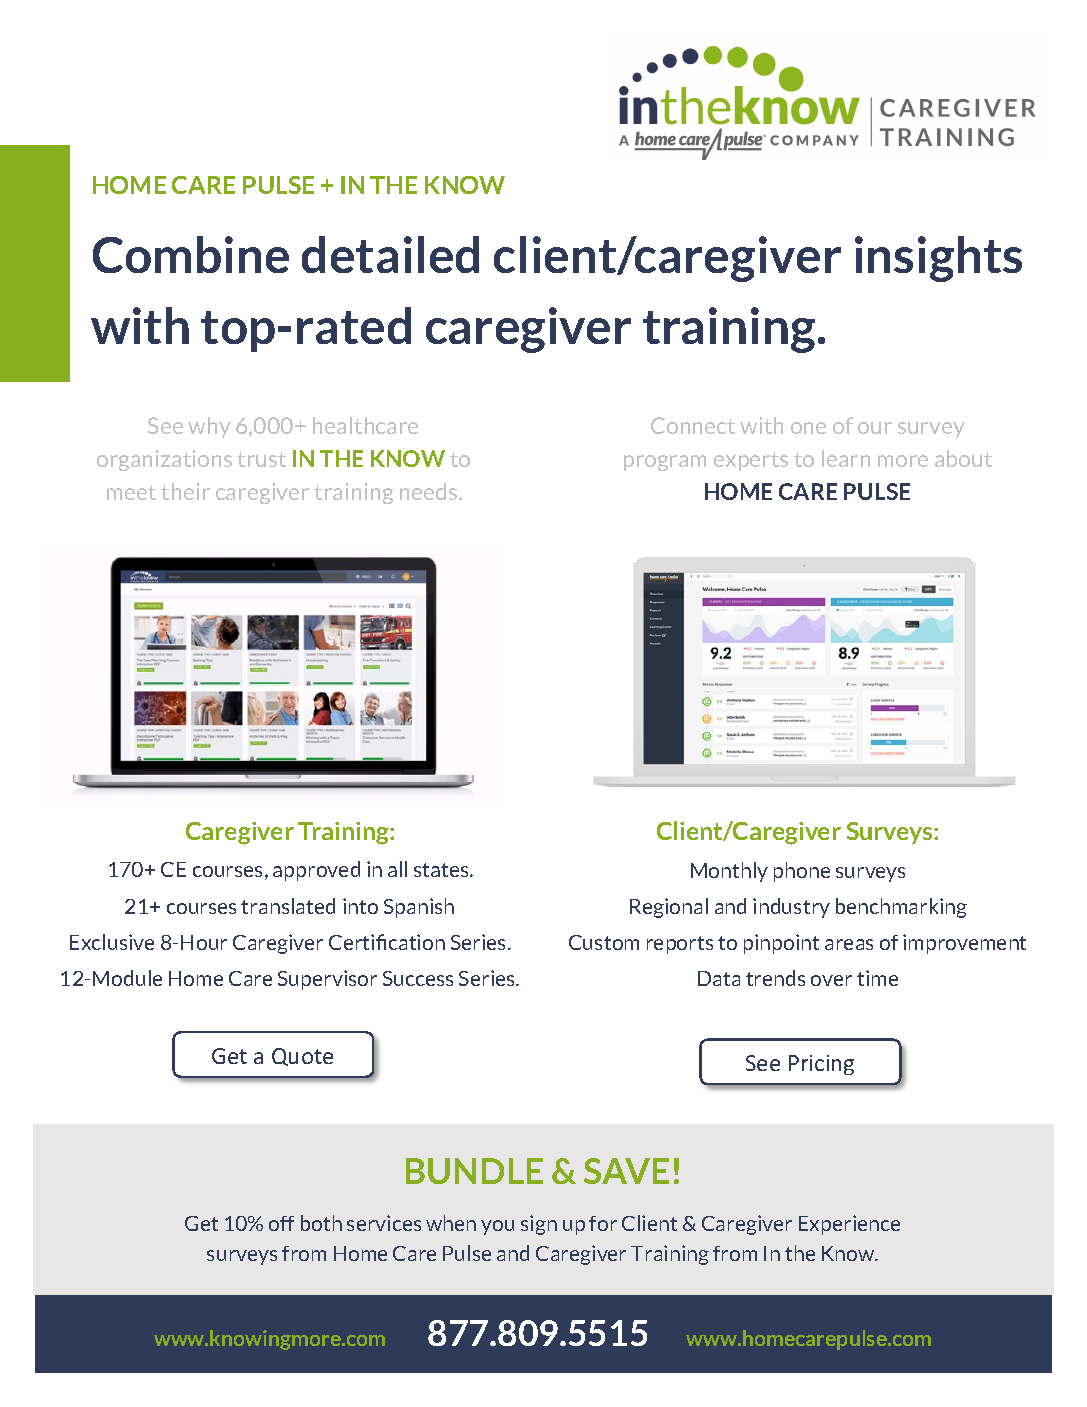 The width and height of the image is (1087, 1407). What do you see at coordinates (316, 871) in the image?
I see `approved` at bounding box center [316, 871].
